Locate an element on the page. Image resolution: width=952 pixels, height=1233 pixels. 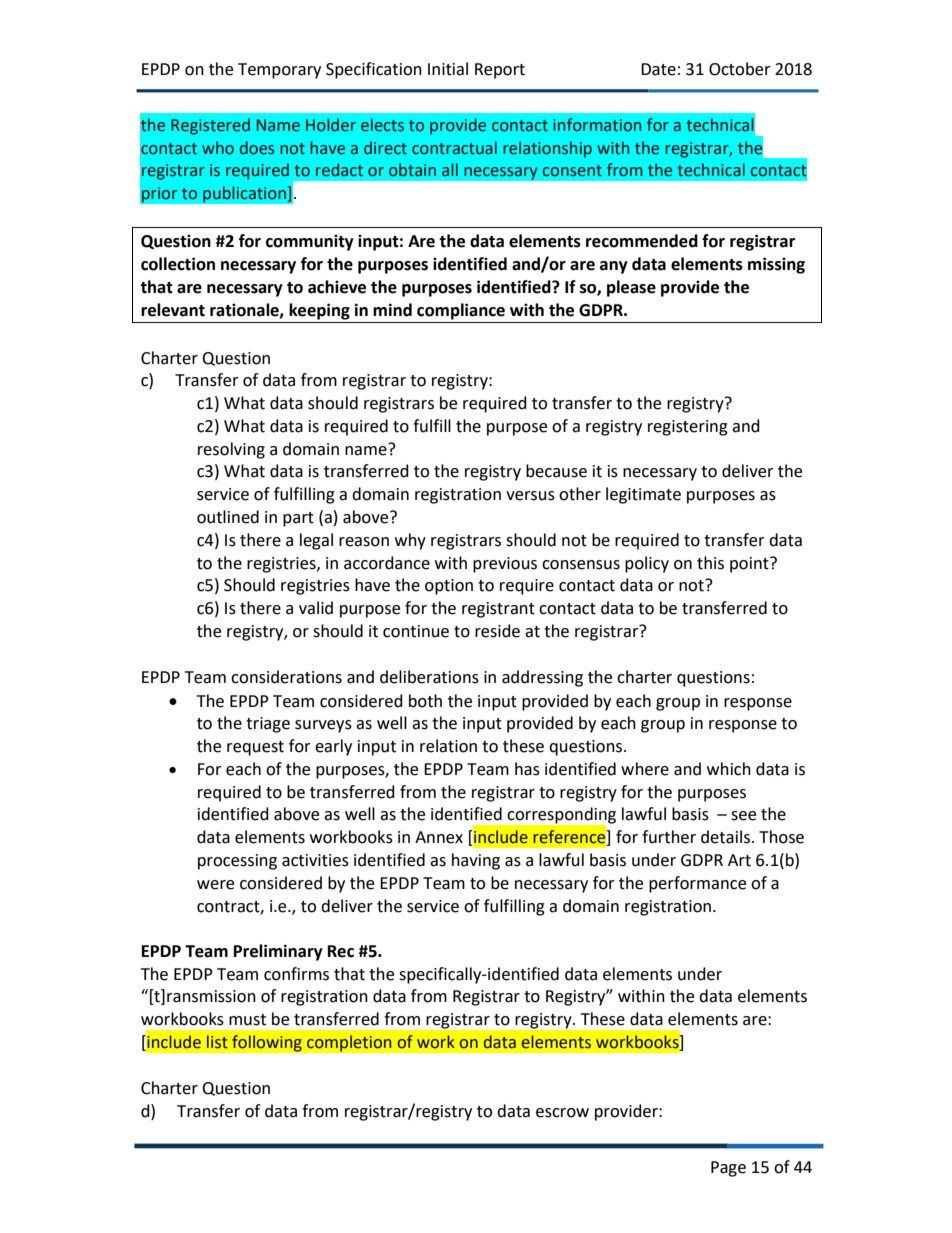
list is located at coordinates (217, 1042).
